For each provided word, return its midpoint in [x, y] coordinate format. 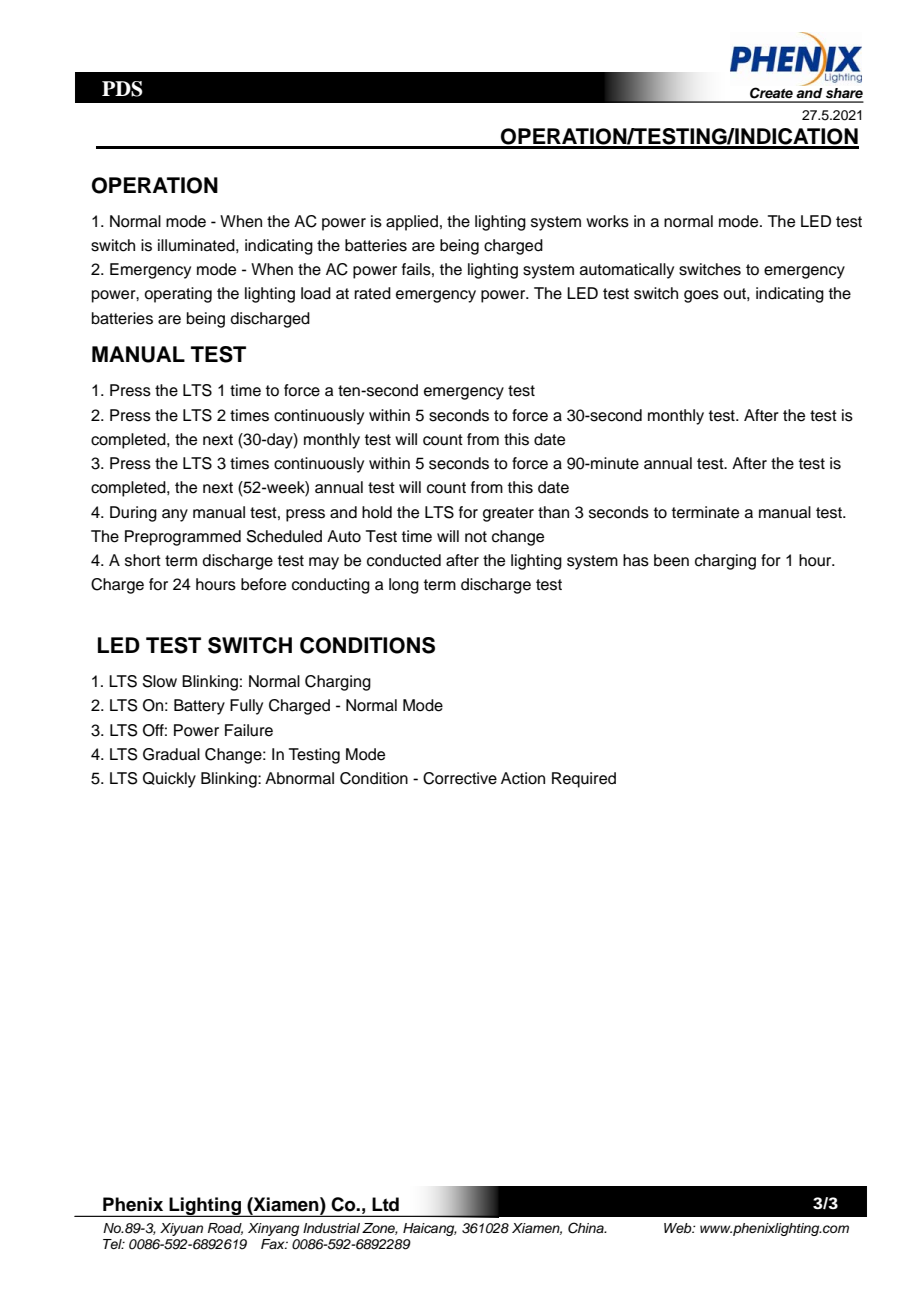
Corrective [460, 778]
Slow [160, 681]
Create [771, 93]
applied [412, 223]
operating [178, 295]
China [587, 1228]
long [404, 586]
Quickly [169, 780]
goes [701, 296]
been [671, 560]
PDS [122, 89]
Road [225, 1229]
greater [508, 514]
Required [584, 780]
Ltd [385, 1204]
